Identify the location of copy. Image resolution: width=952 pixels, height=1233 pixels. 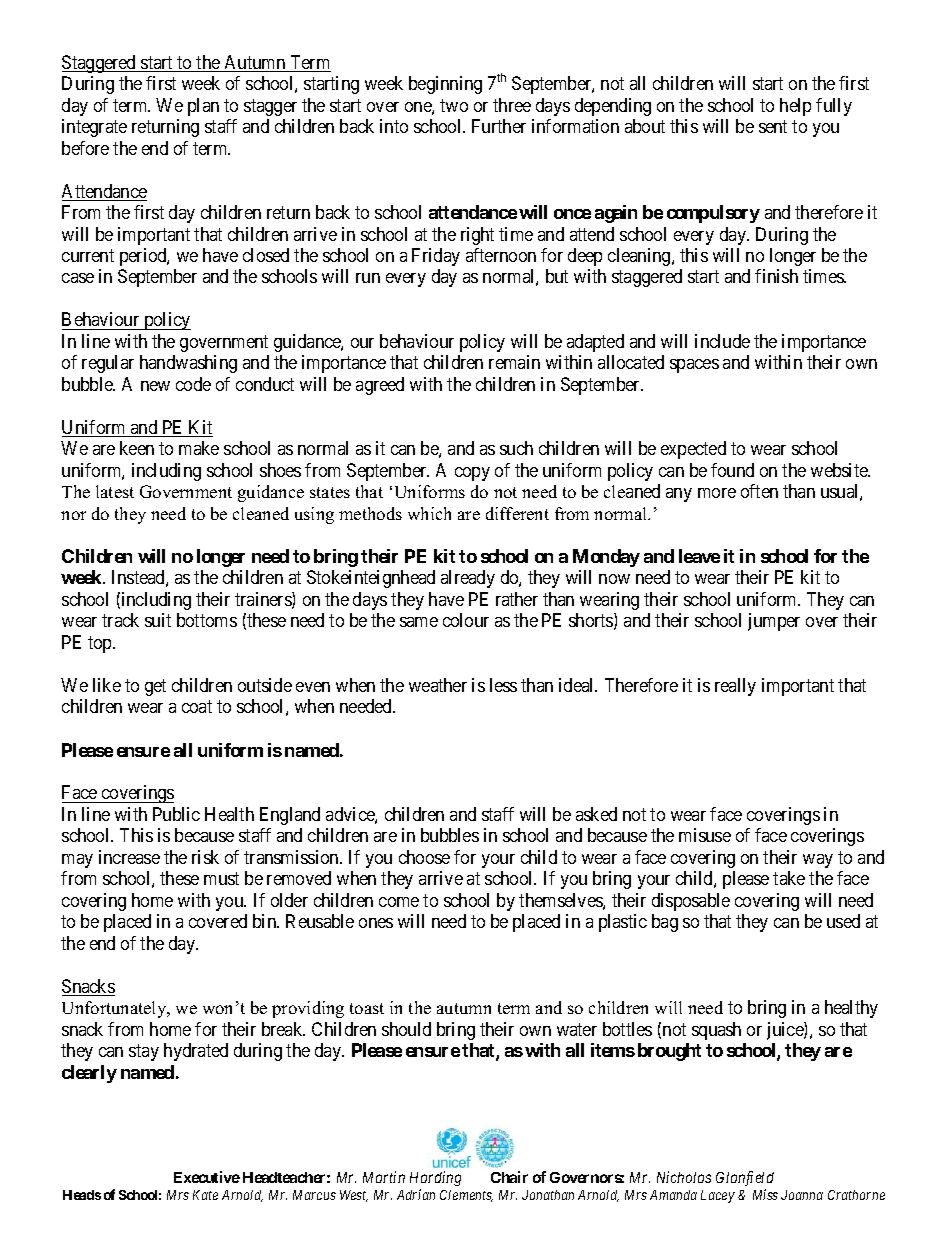
(472, 474).
